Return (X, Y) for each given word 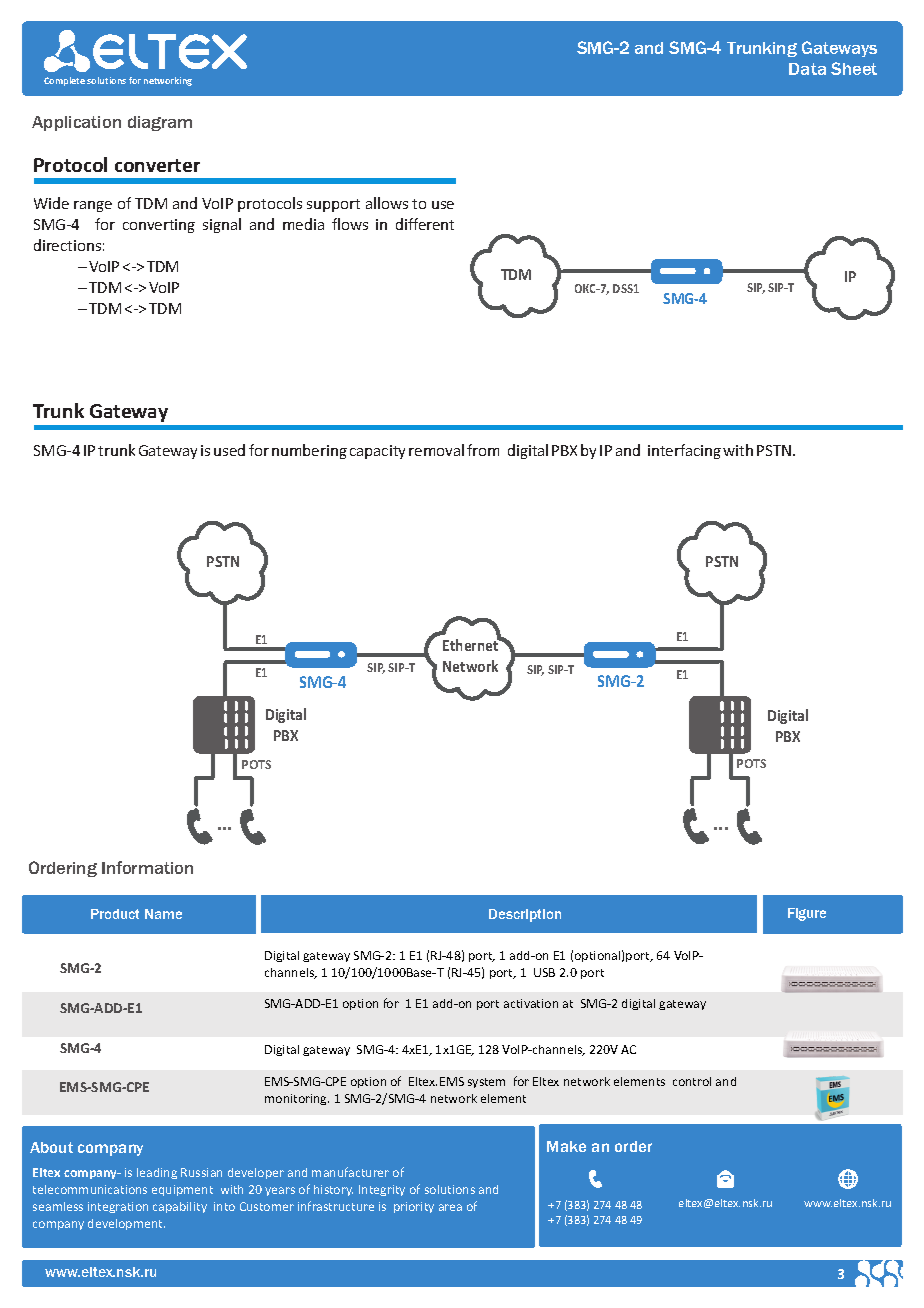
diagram (160, 123)
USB (544, 972)
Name (163, 914)
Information (147, 867)
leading (157, 1173)
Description (525, 915)
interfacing (684, 451)
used (229, 450)
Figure (807, 914)
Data (807, 69)
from (483, 450)
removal (436, 450)
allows (387, 203)
